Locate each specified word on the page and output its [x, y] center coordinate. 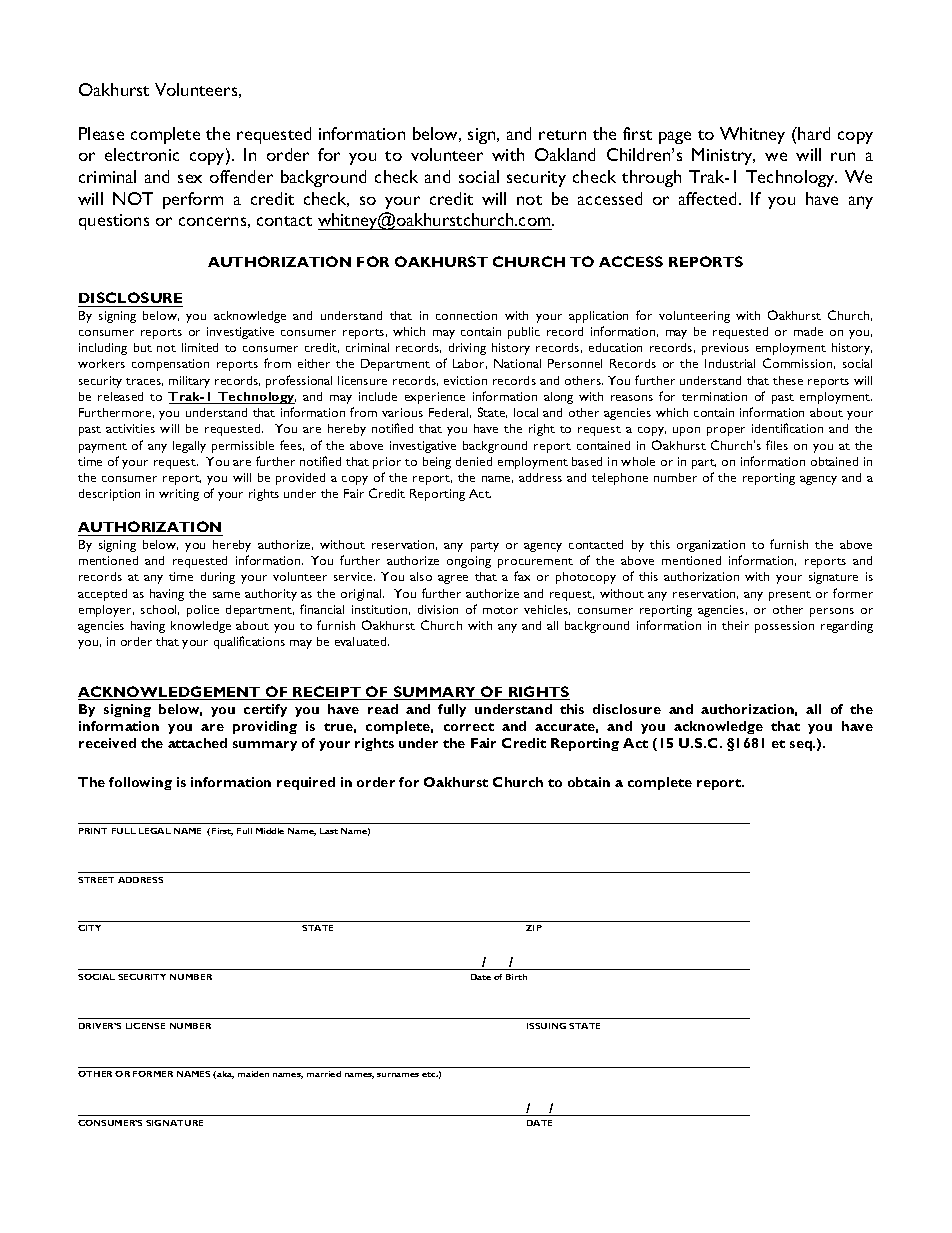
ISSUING [546, 1026]
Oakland [565, 154]
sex [190, 178]
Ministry [723, 156]
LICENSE [145, 1026]
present [790, 596]
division [438, 609]
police [203, 611]
